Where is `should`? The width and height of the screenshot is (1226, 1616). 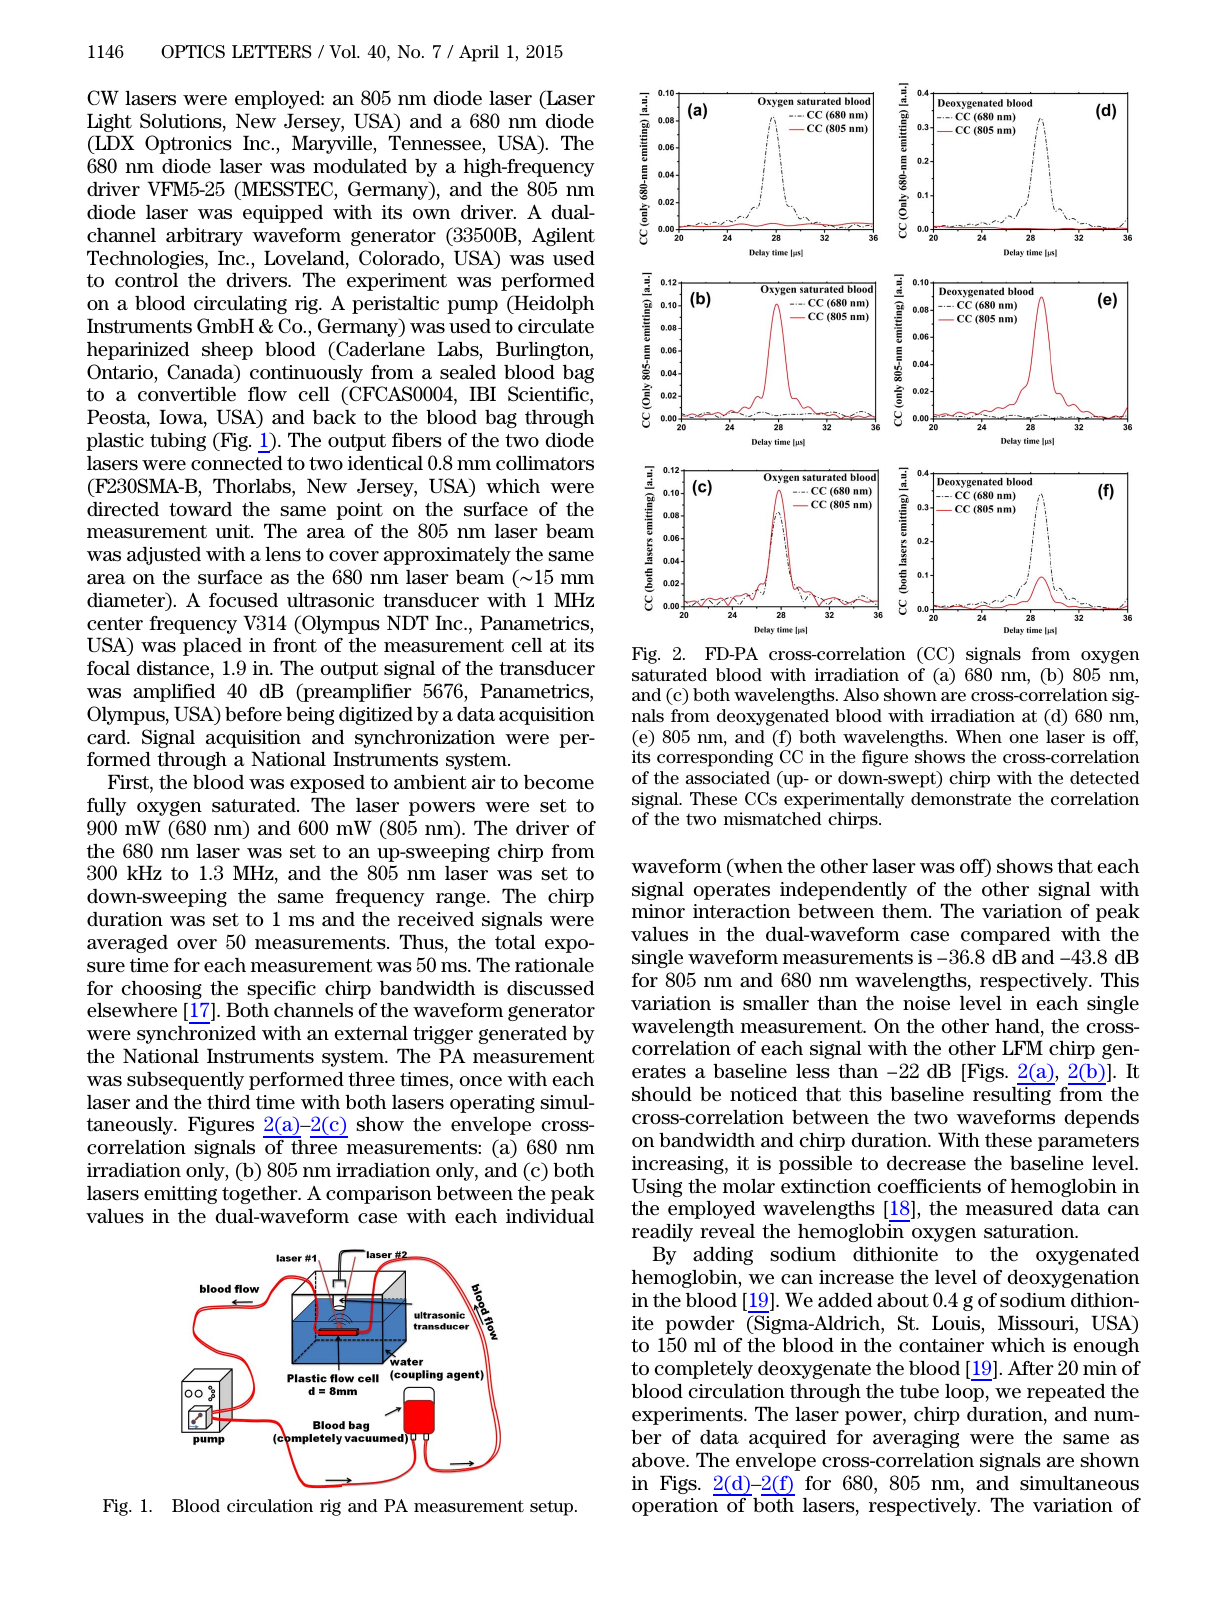 should is located at coordinates (662, 1094).
